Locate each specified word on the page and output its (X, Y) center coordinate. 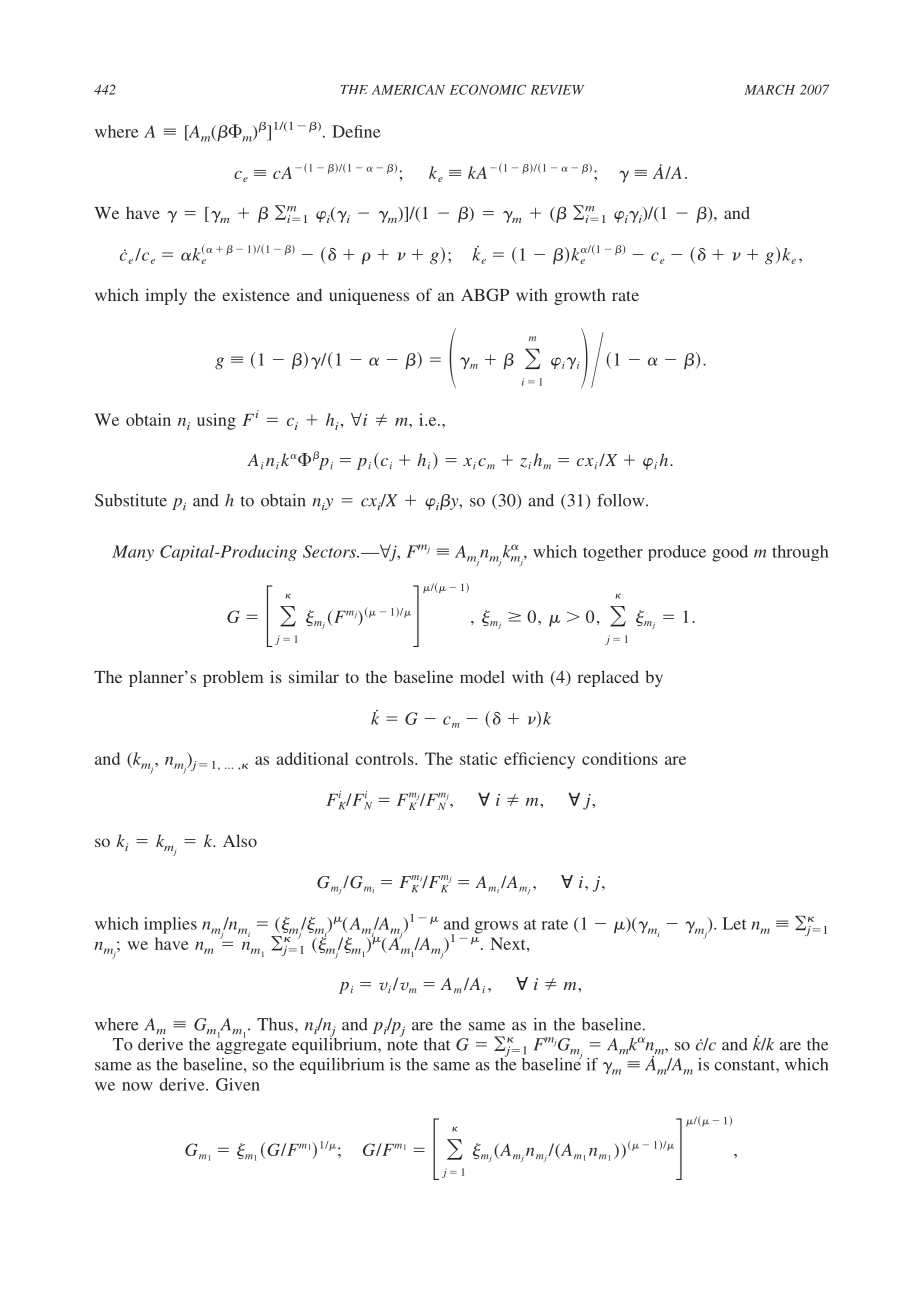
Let (735, 923)
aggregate (251, 1045)
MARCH (769, 90)
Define (356, 131)
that (437, 1044)
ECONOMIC (488, 90)
